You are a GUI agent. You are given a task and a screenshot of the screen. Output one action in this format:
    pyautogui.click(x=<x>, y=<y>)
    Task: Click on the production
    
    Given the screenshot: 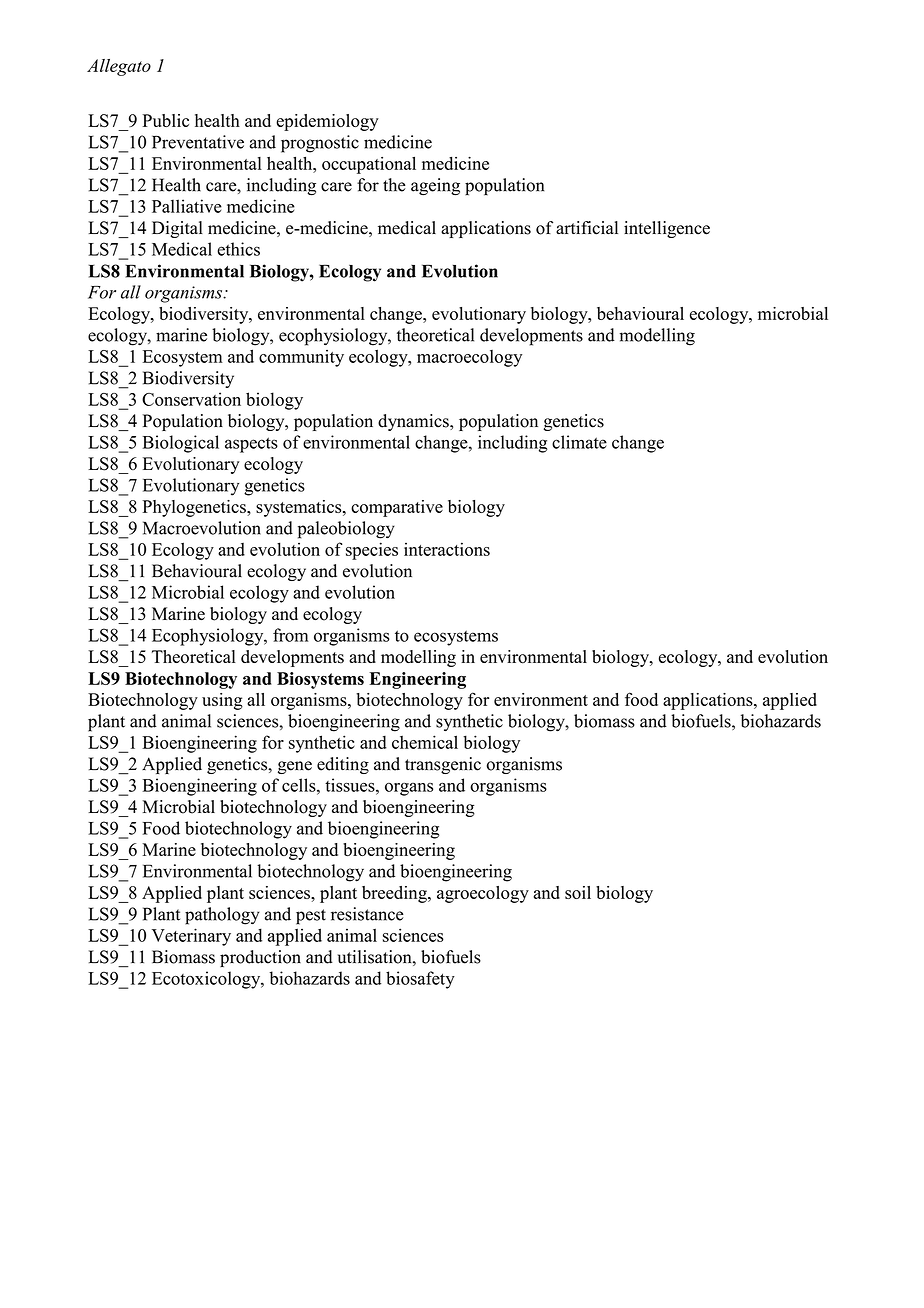 What is the action you would take?
    pyautogui.click(x=260, y=958)
